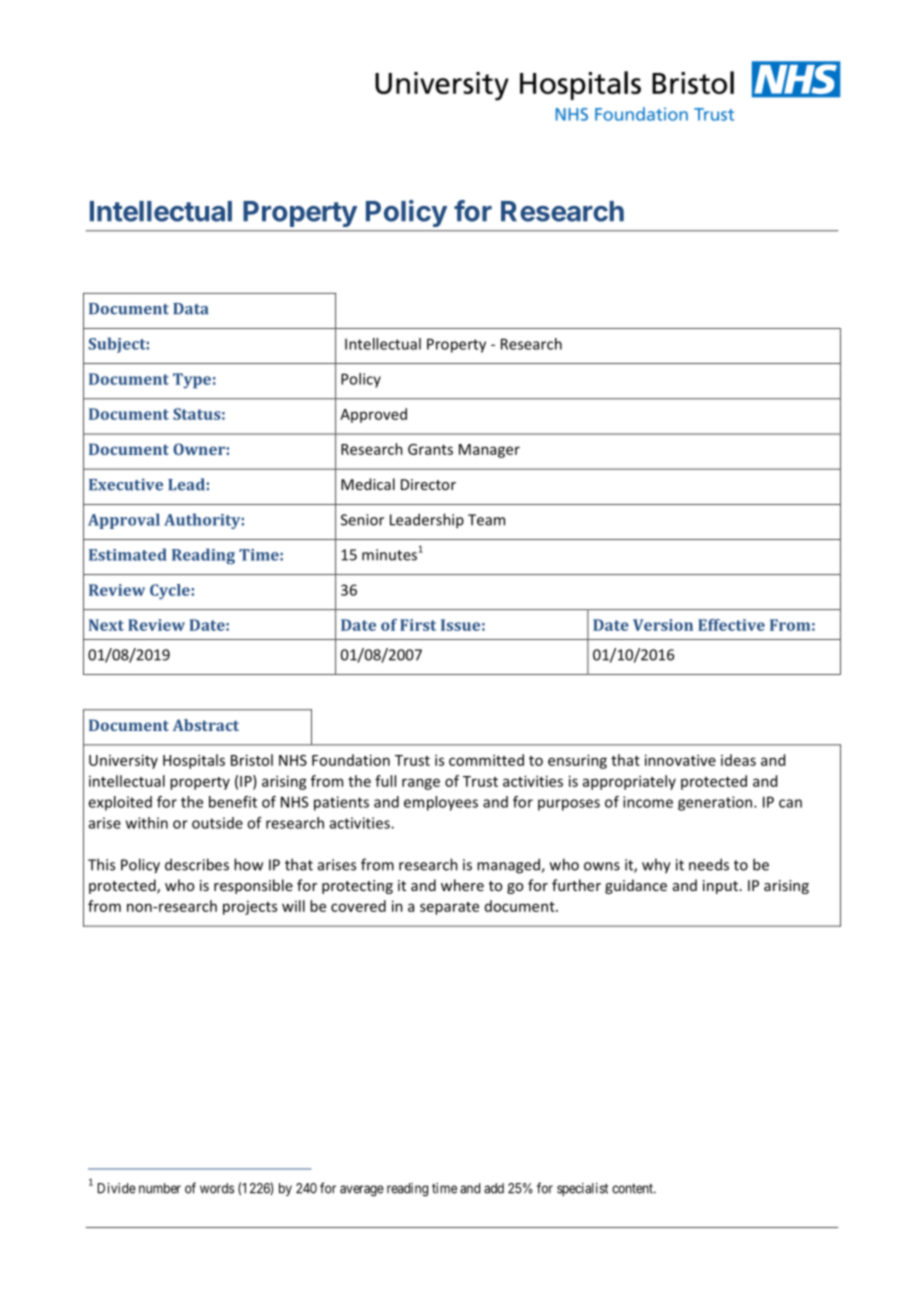 This image has width=924, height=1308. What do you see at coordinates (486, 760) in the image?
I see `committed` at bounding box center [486, 760].
